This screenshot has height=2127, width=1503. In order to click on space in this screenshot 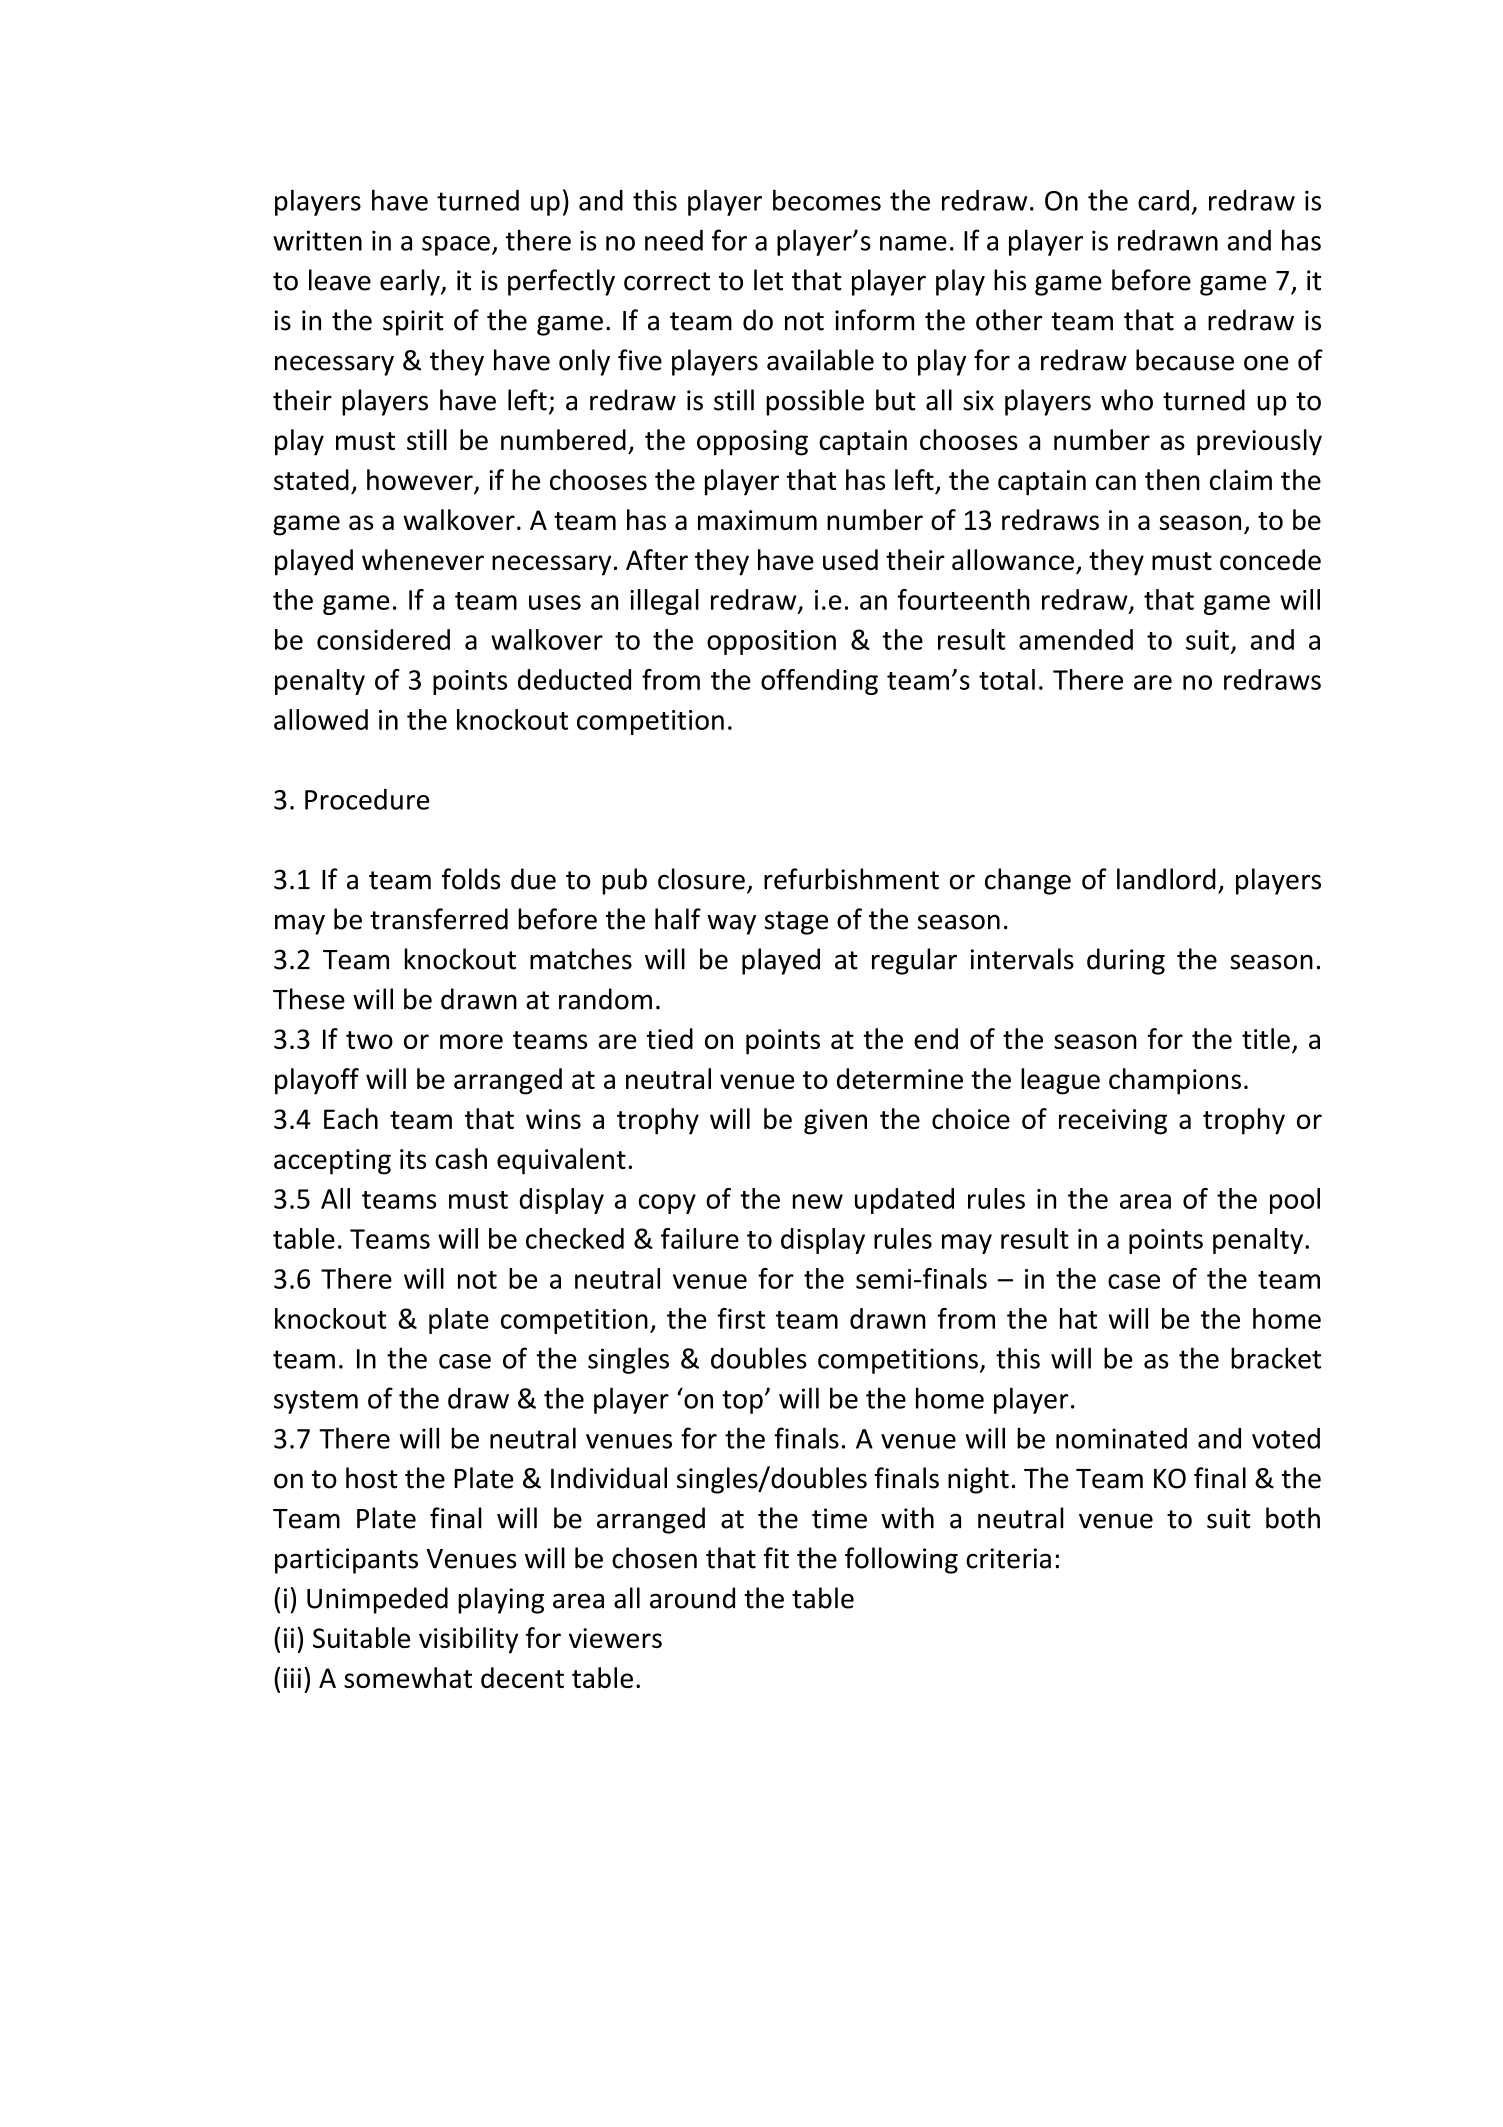, I will do `click(456, 246)`.
